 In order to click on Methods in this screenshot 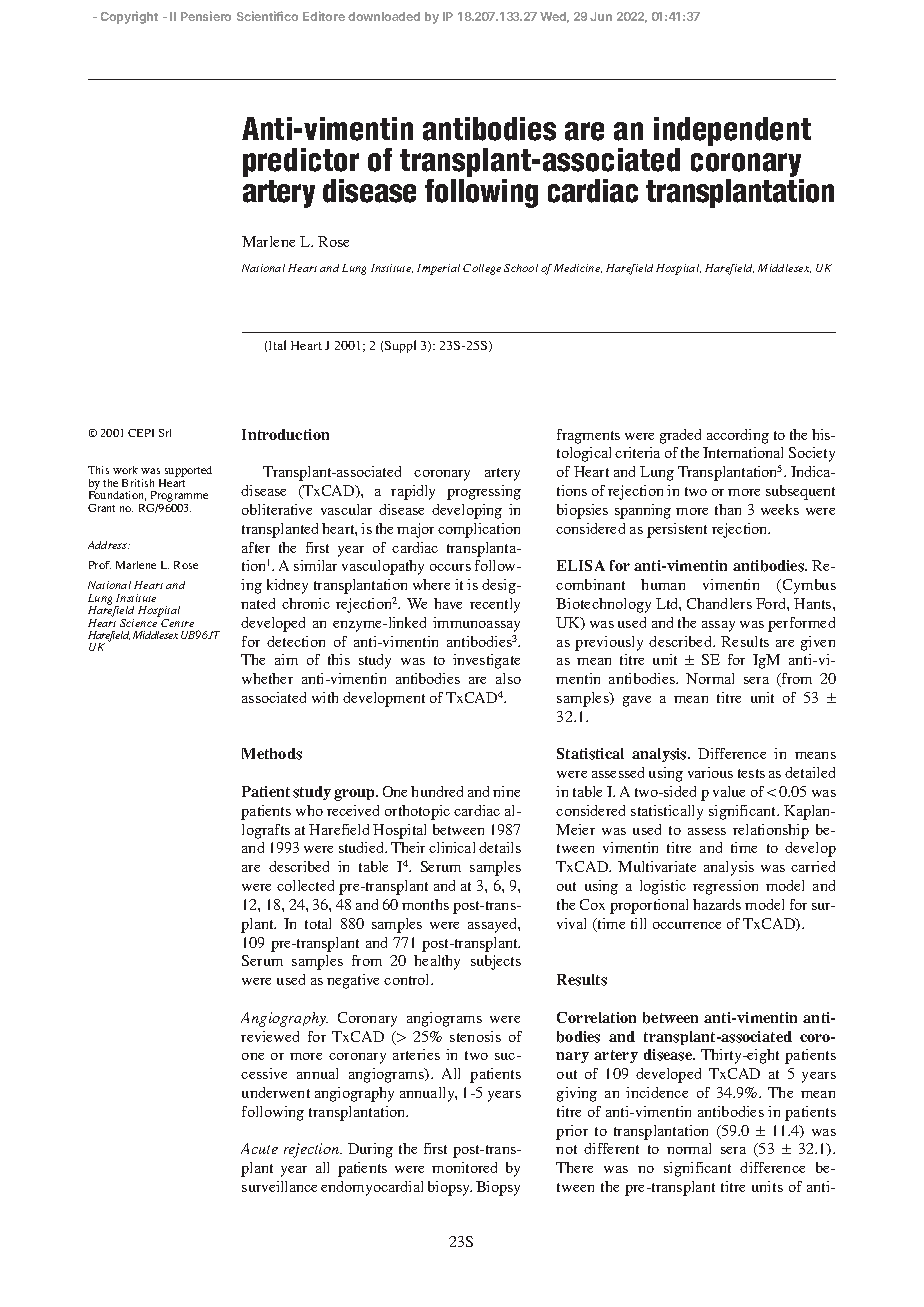, I will do `click(272, 754)`.
